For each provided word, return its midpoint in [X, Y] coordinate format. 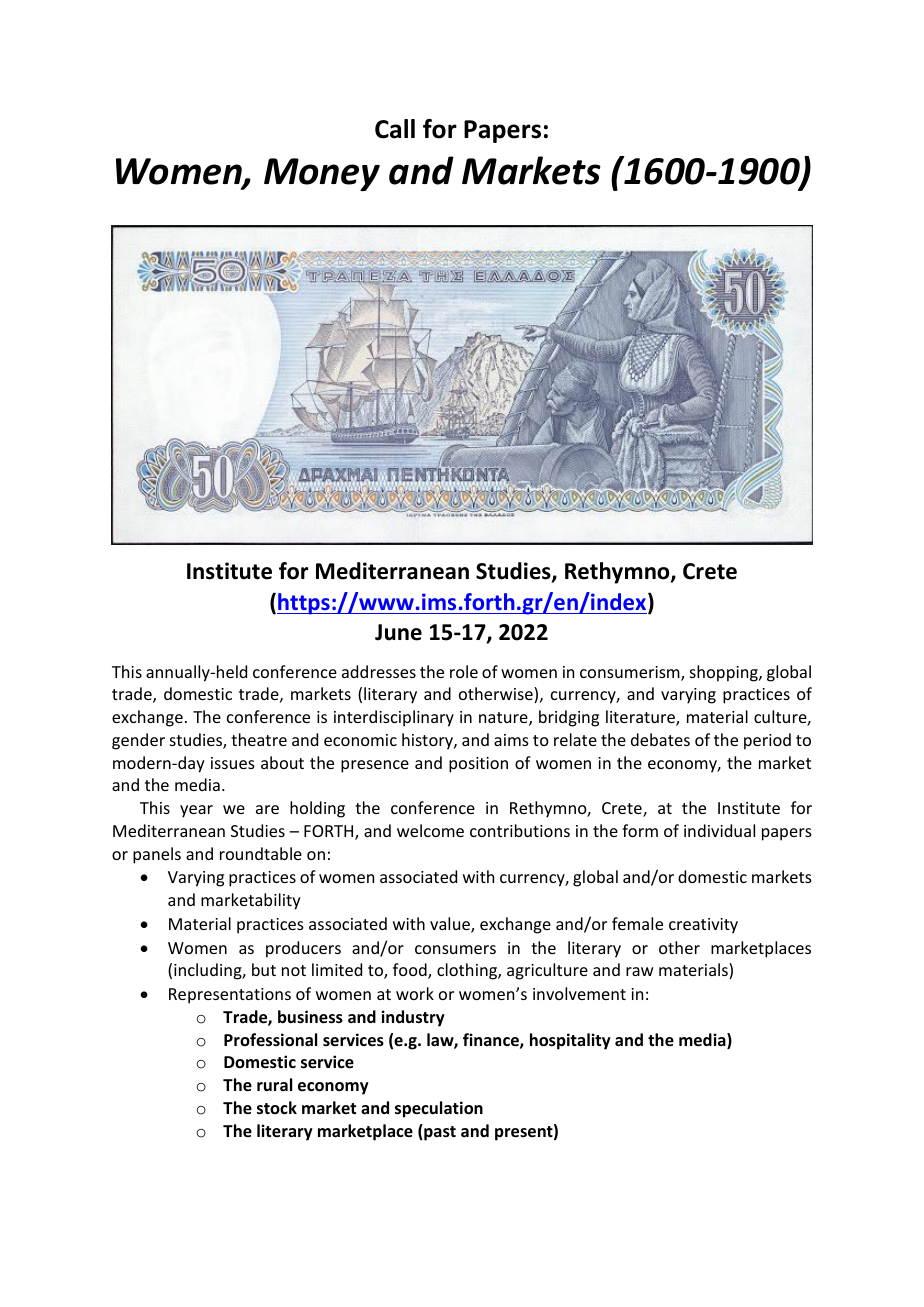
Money [322, 174]
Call [395, 129]
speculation [439, 1109]
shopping [725, 673]
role [464, 671]
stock [277, 1108]
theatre [259, 739]
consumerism [631, 673]
